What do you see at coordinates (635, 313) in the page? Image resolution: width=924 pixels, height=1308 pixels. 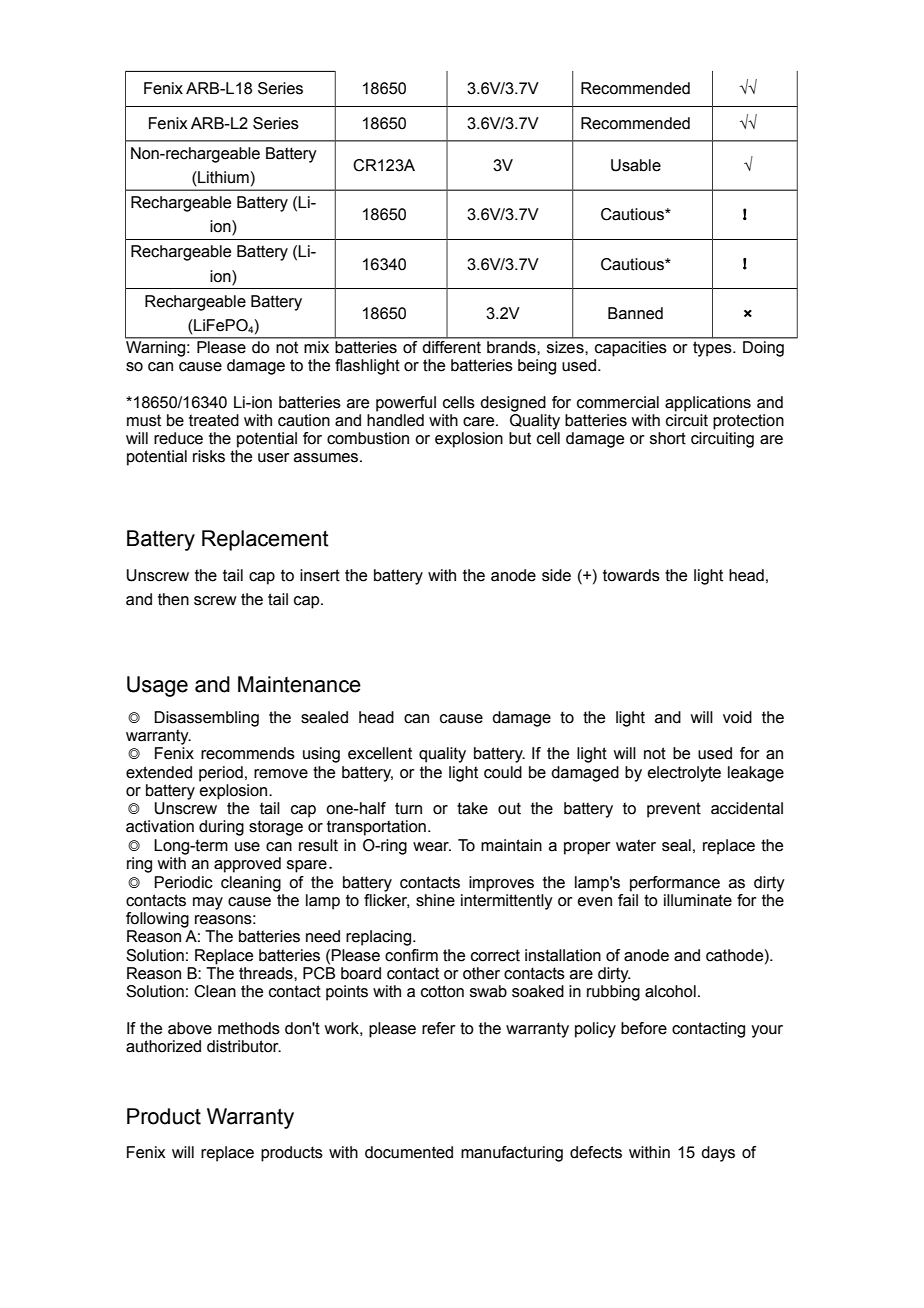 I see `Banned` at bounding box center [635, 313].
